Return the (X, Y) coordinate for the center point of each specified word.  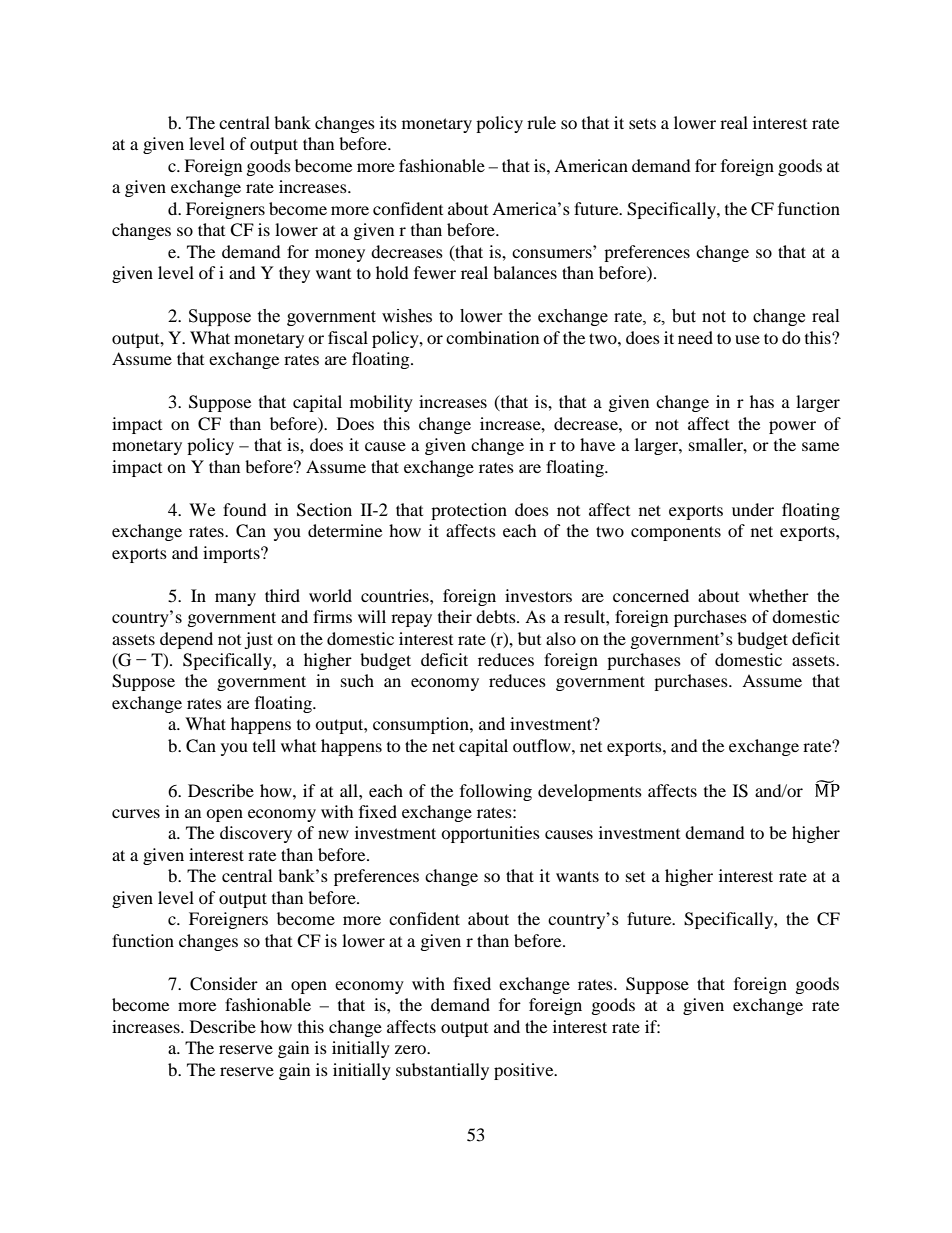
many (235, 599)
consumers (552, 253)
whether (779, 595)
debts (497, 616)
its (388, 122)
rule (541, 122)
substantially (442, 1071)
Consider (224, 984)
